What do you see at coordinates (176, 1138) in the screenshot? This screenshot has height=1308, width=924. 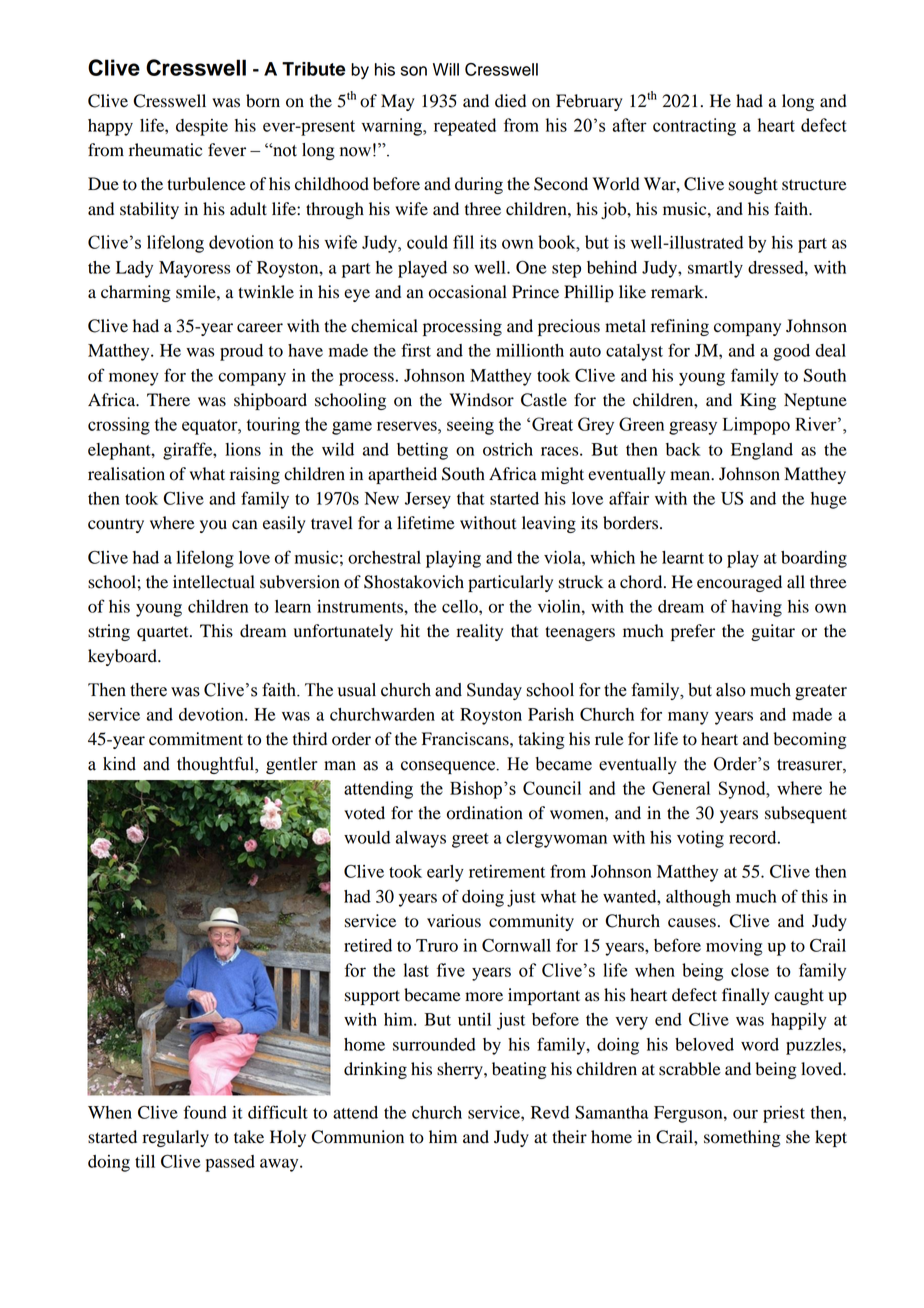 I see `regularly` at bounding box center [176, 1138].
